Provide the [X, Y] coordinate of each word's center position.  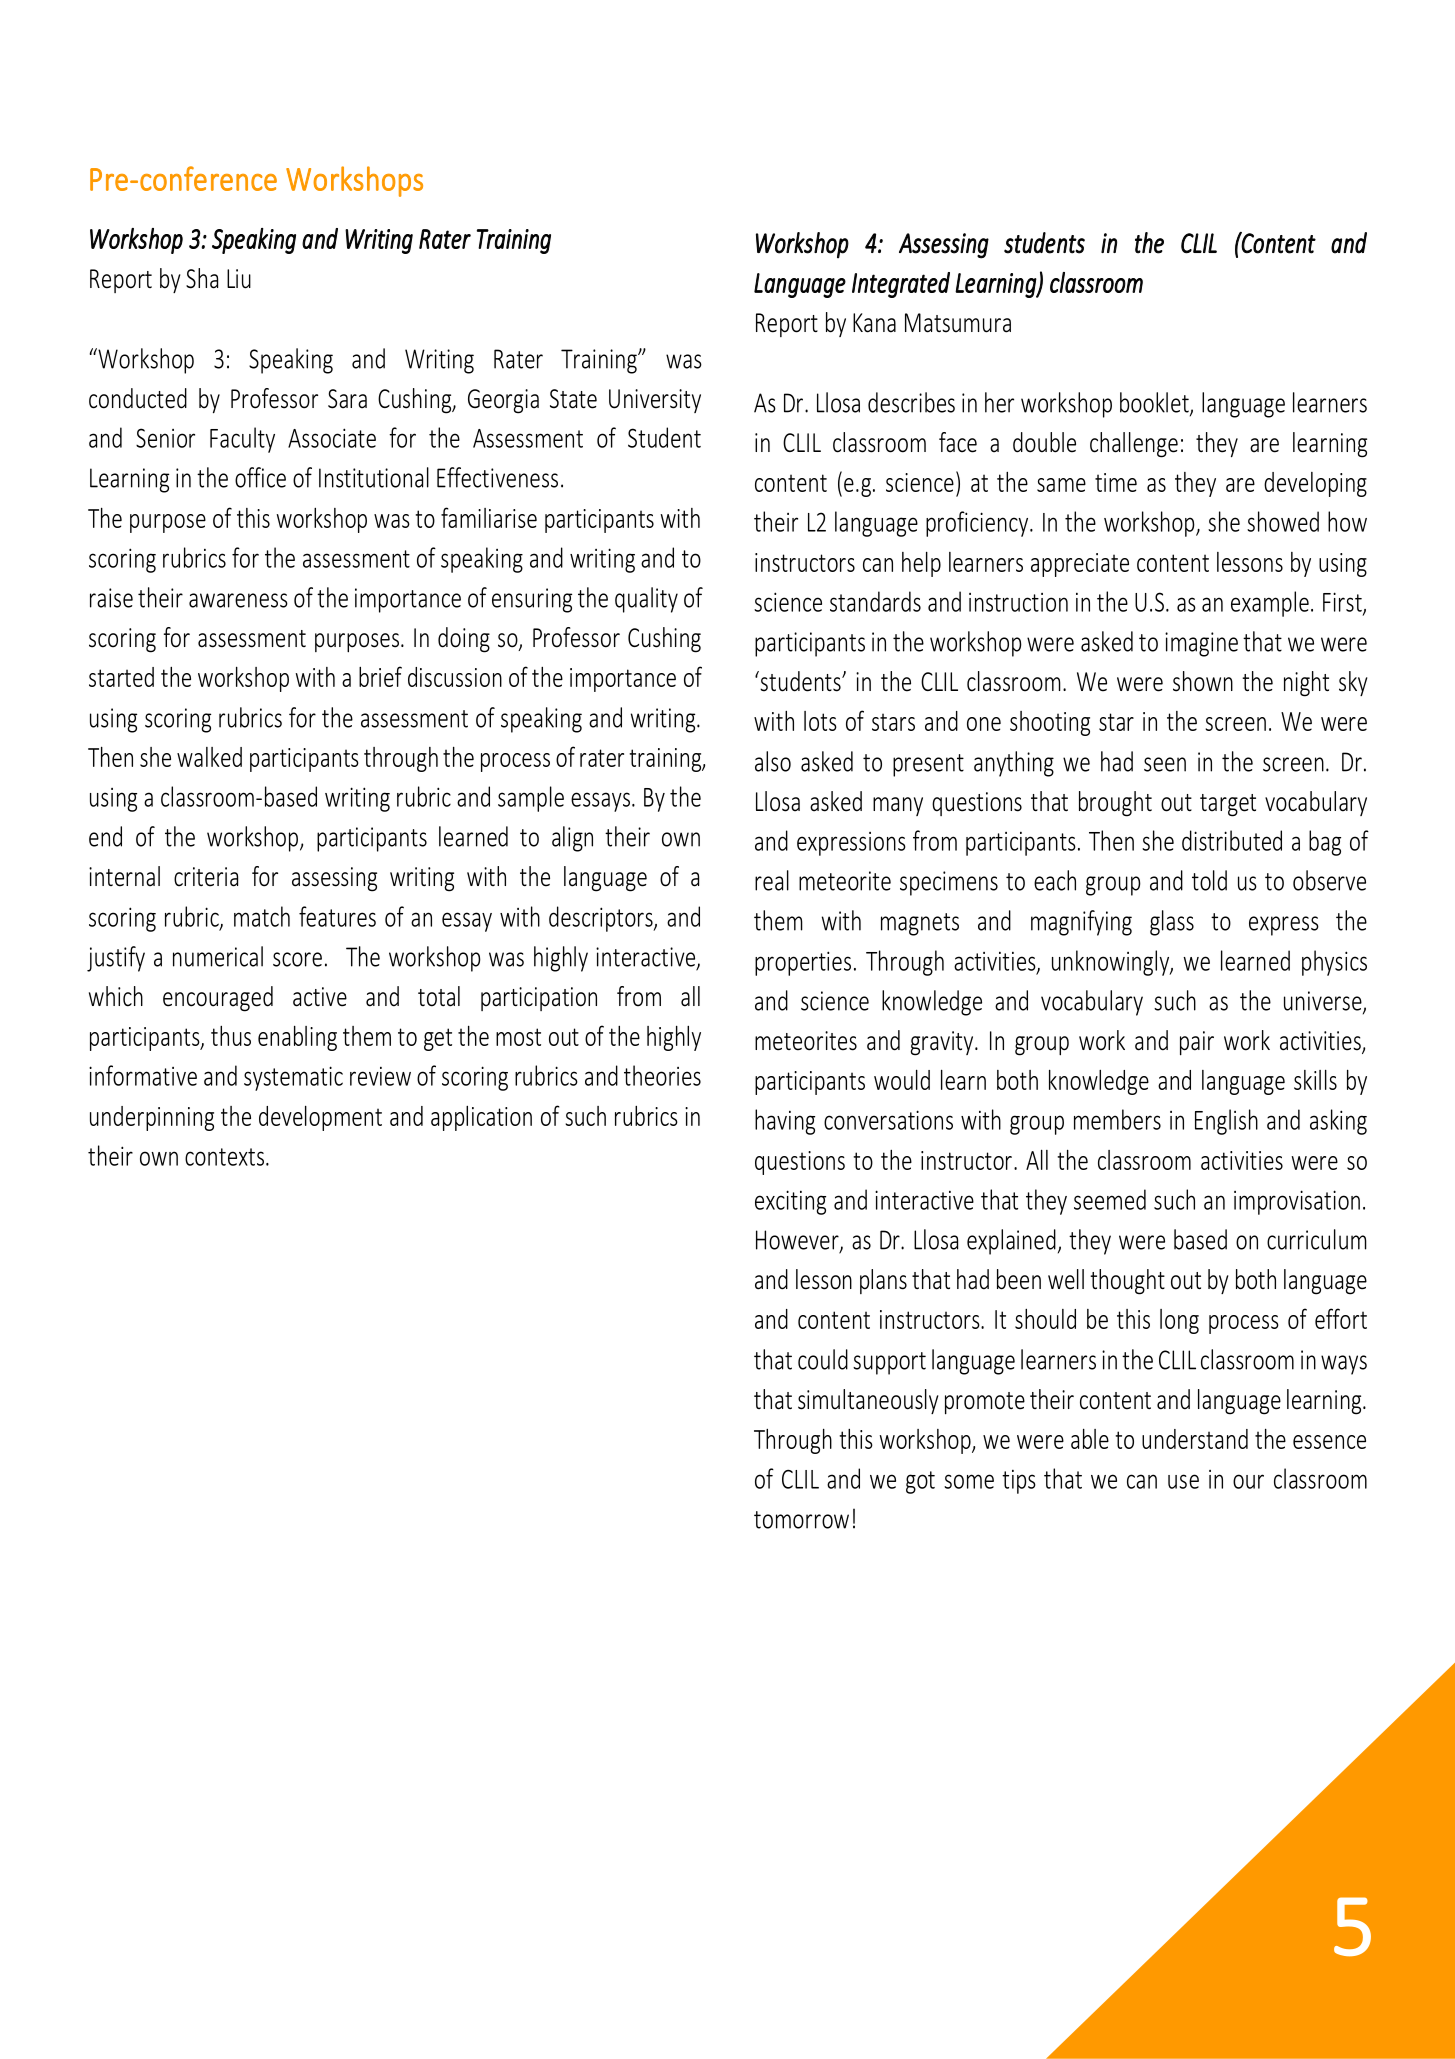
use [1183, 1481]
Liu [239, 279]
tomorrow [801, 1520]
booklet [1155, 403]
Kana [874, 323]
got [920, 1482]
